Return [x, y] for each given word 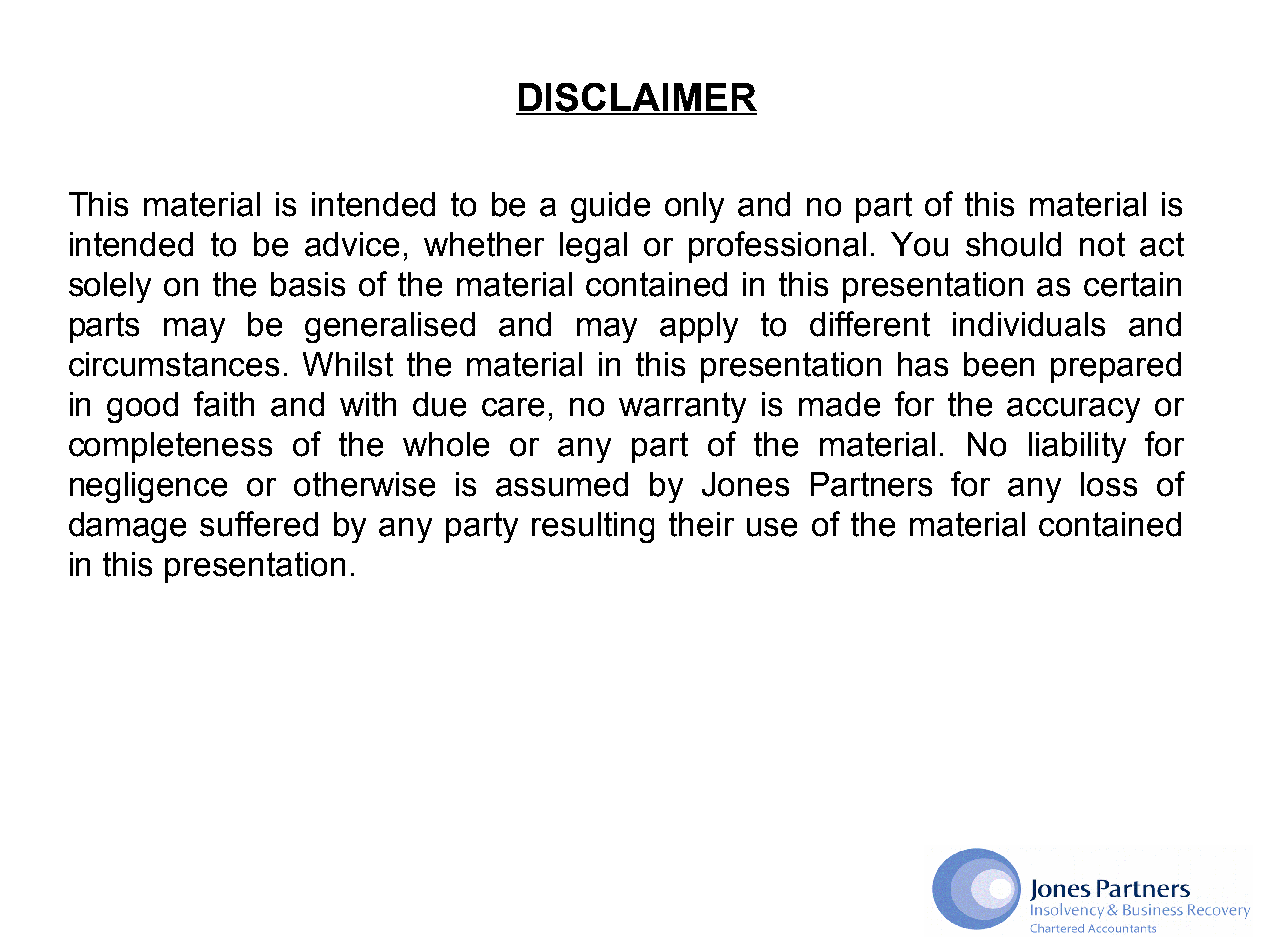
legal [593, 247]
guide [610, 207]
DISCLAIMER [636, 98]
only [694, 207]
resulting [593, 527]
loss [1109, 484]
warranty [682, 407]
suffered [259, 524]
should [1013, 244]
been [999, 364]
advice [352, 244]
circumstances [174, 364]
